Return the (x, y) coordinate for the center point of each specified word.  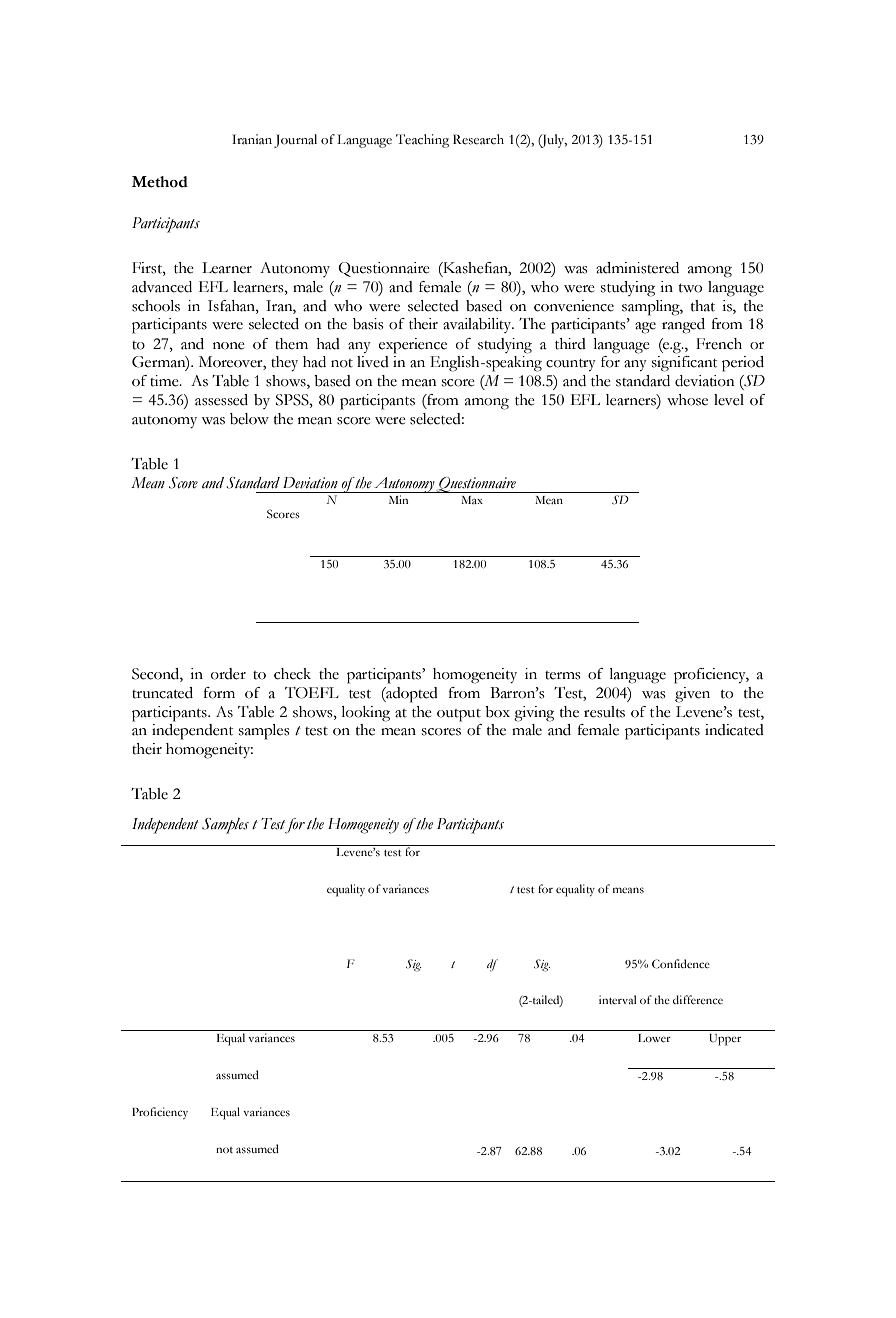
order (228, 674)
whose (687, 400)
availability (478, 325)
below (249, 419)
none (229, 346)
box (497, 712)
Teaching (422, 141)
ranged (683, 326)
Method (160, 182)
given (692, 695)
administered (637, 268)
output (459, 715)
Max (472, 500)
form (219, 693)
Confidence (681, 964)
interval (617, 999)
